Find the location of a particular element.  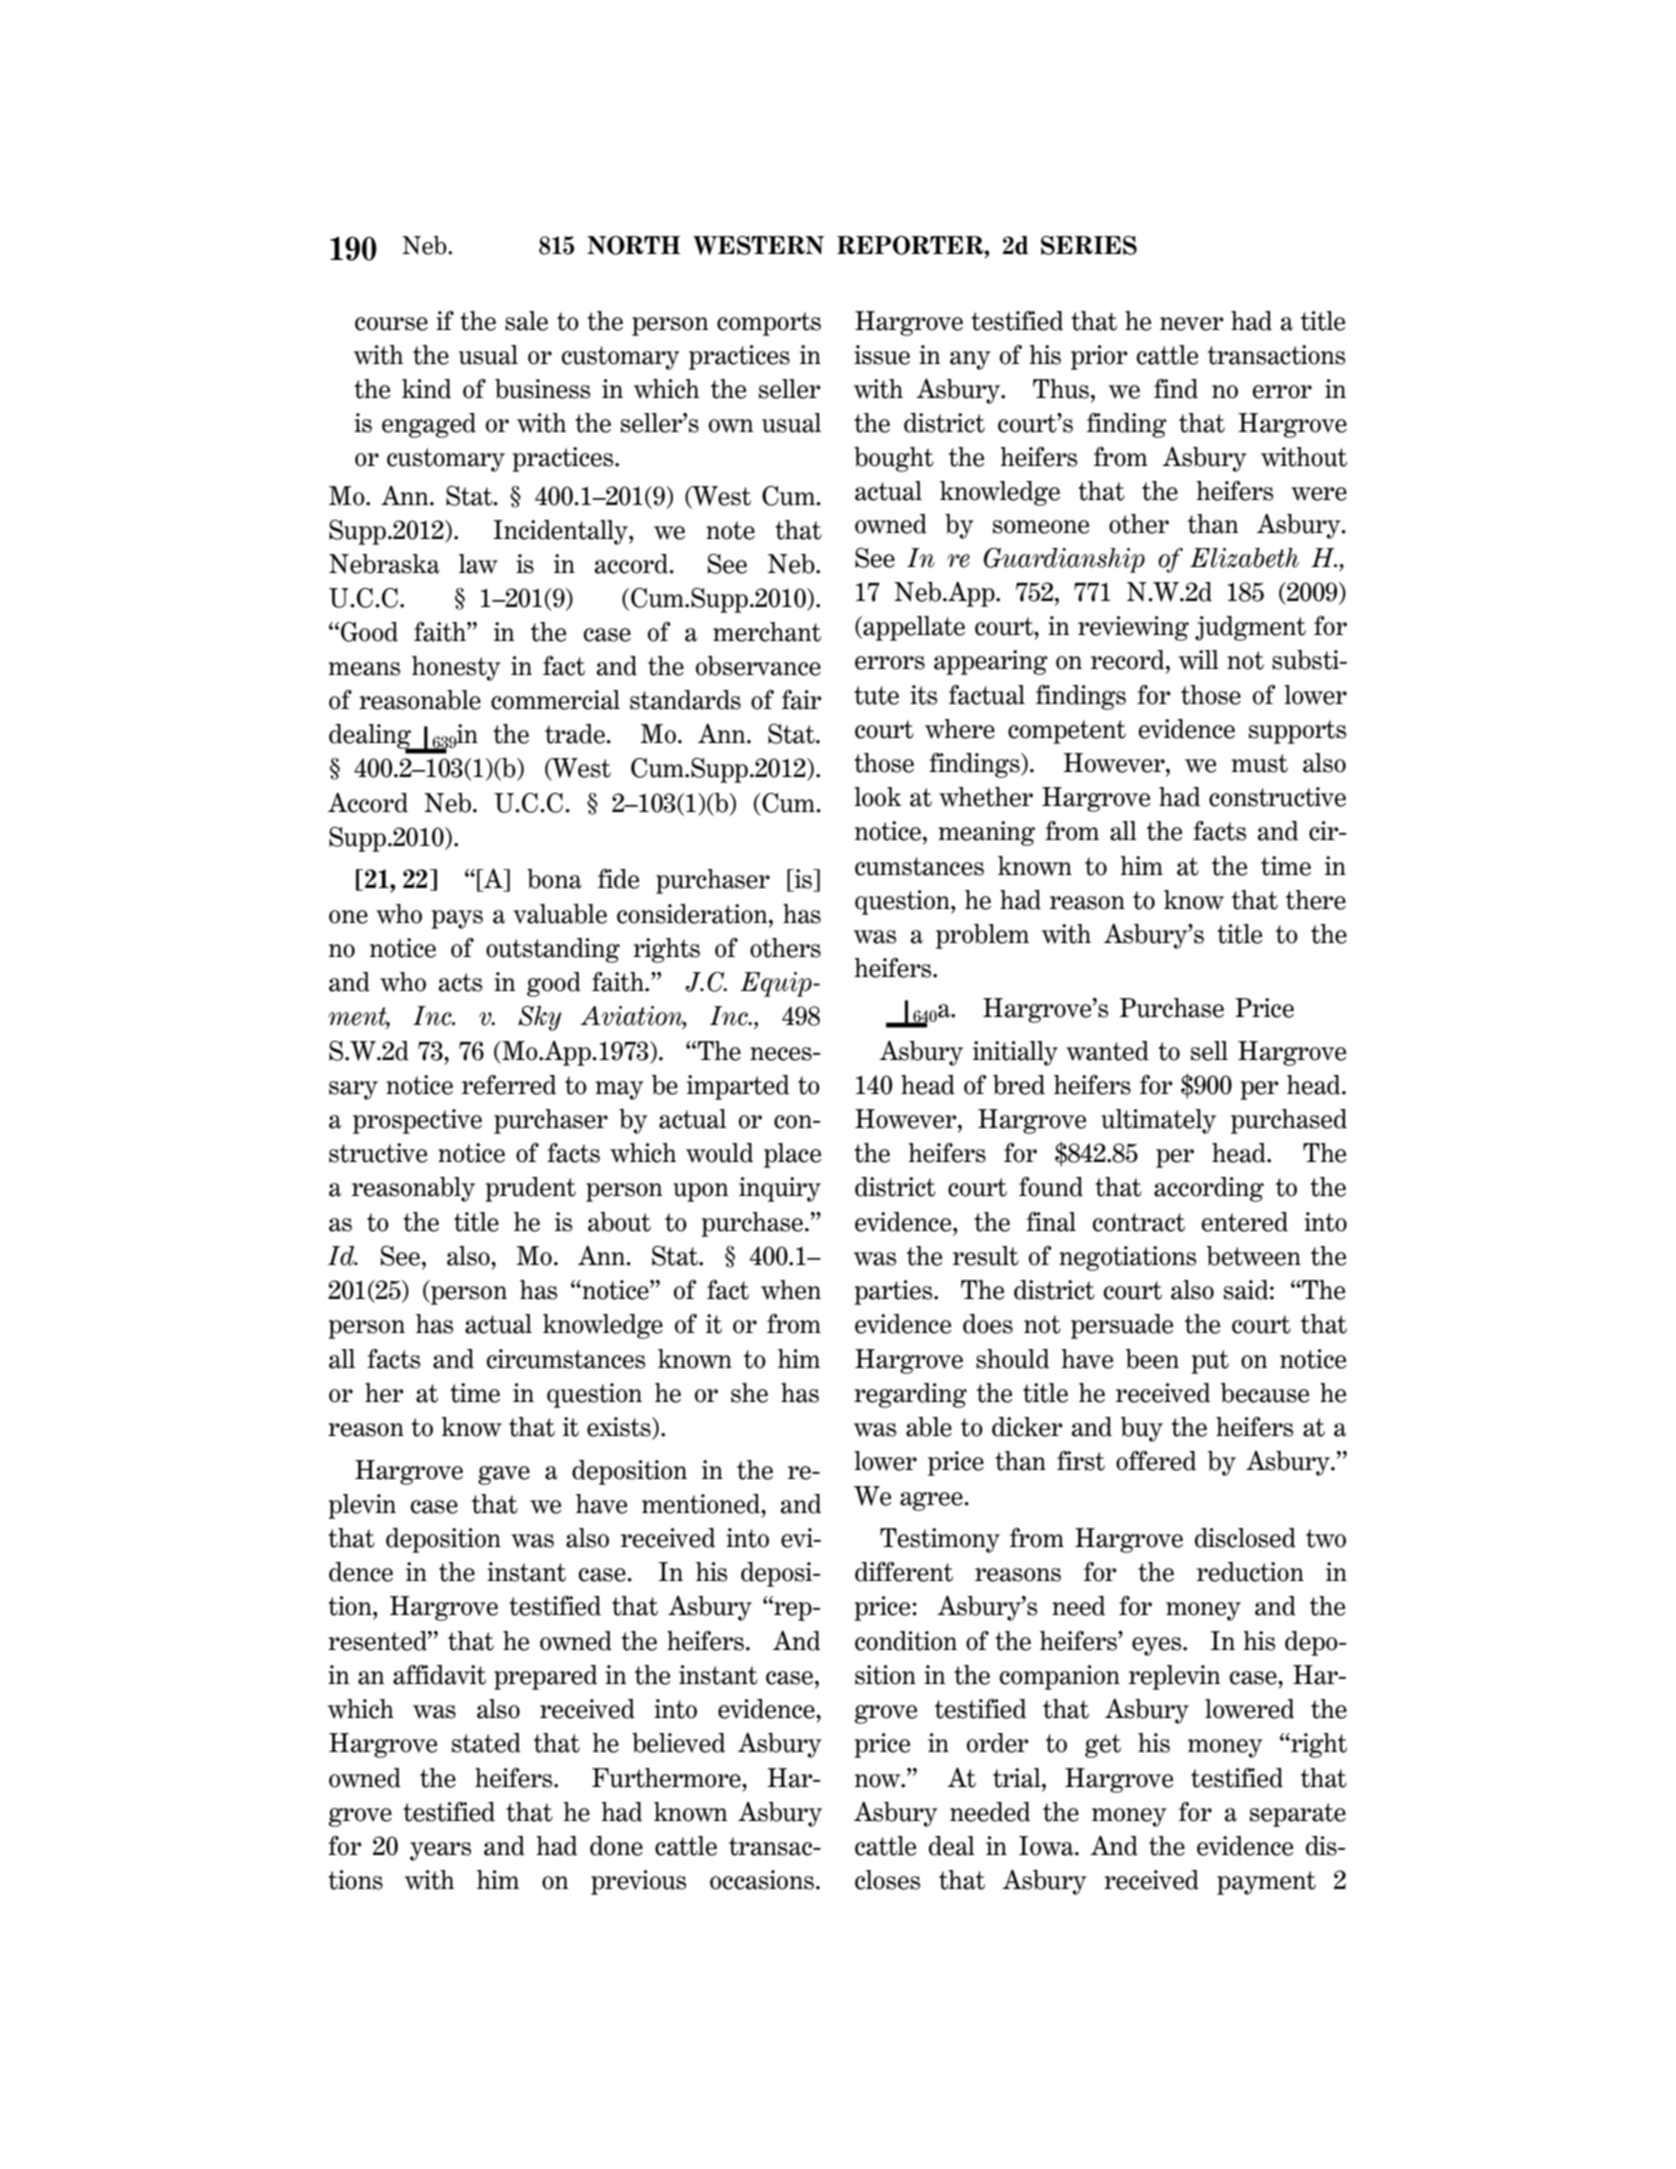

ultimately is located at coordinates (1158, 1121).
